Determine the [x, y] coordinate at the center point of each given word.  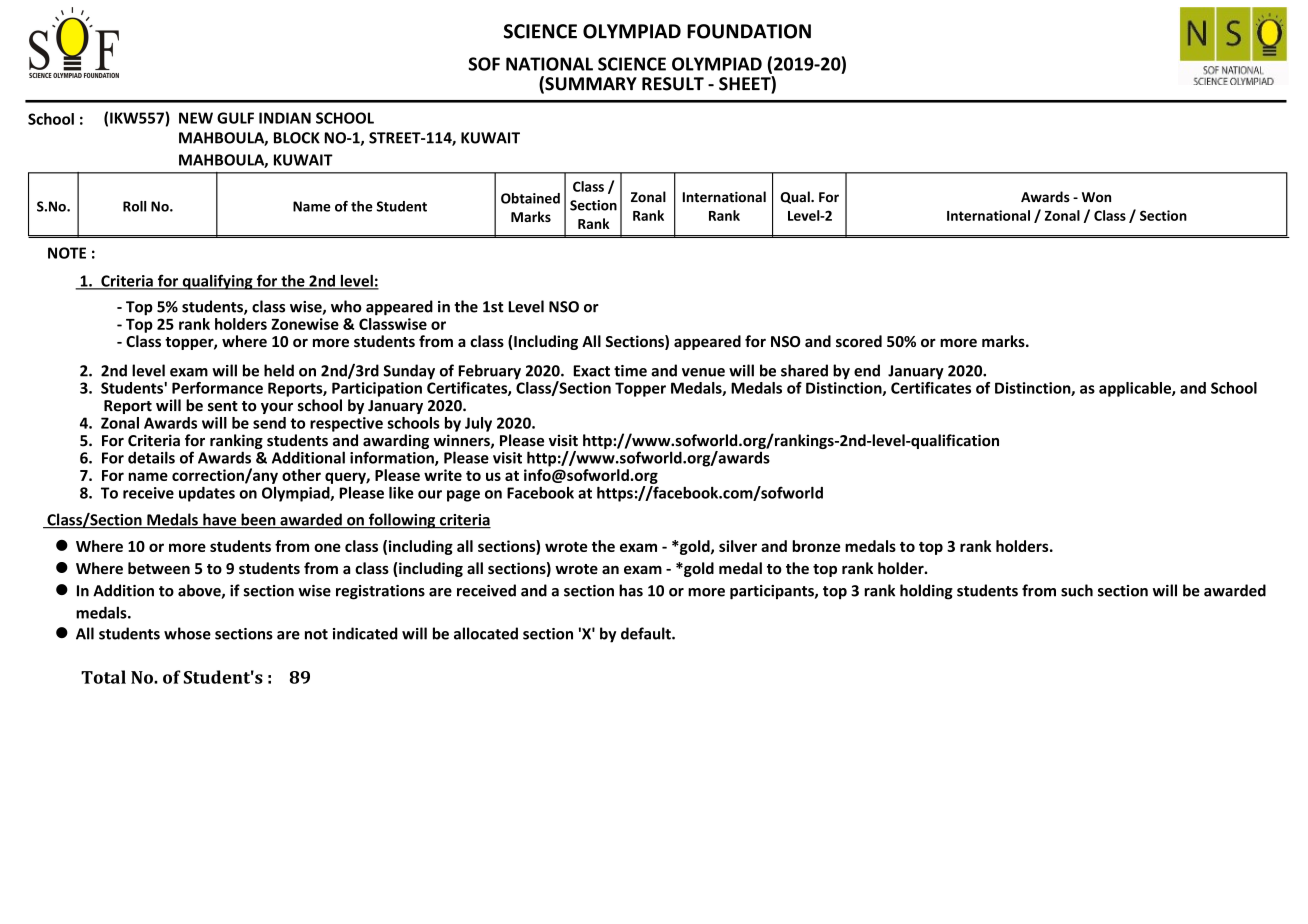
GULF [235, 118]
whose [187, 633]
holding [926, 592]
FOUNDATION [749, 31]
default [647, 633]
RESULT [673, 84]
